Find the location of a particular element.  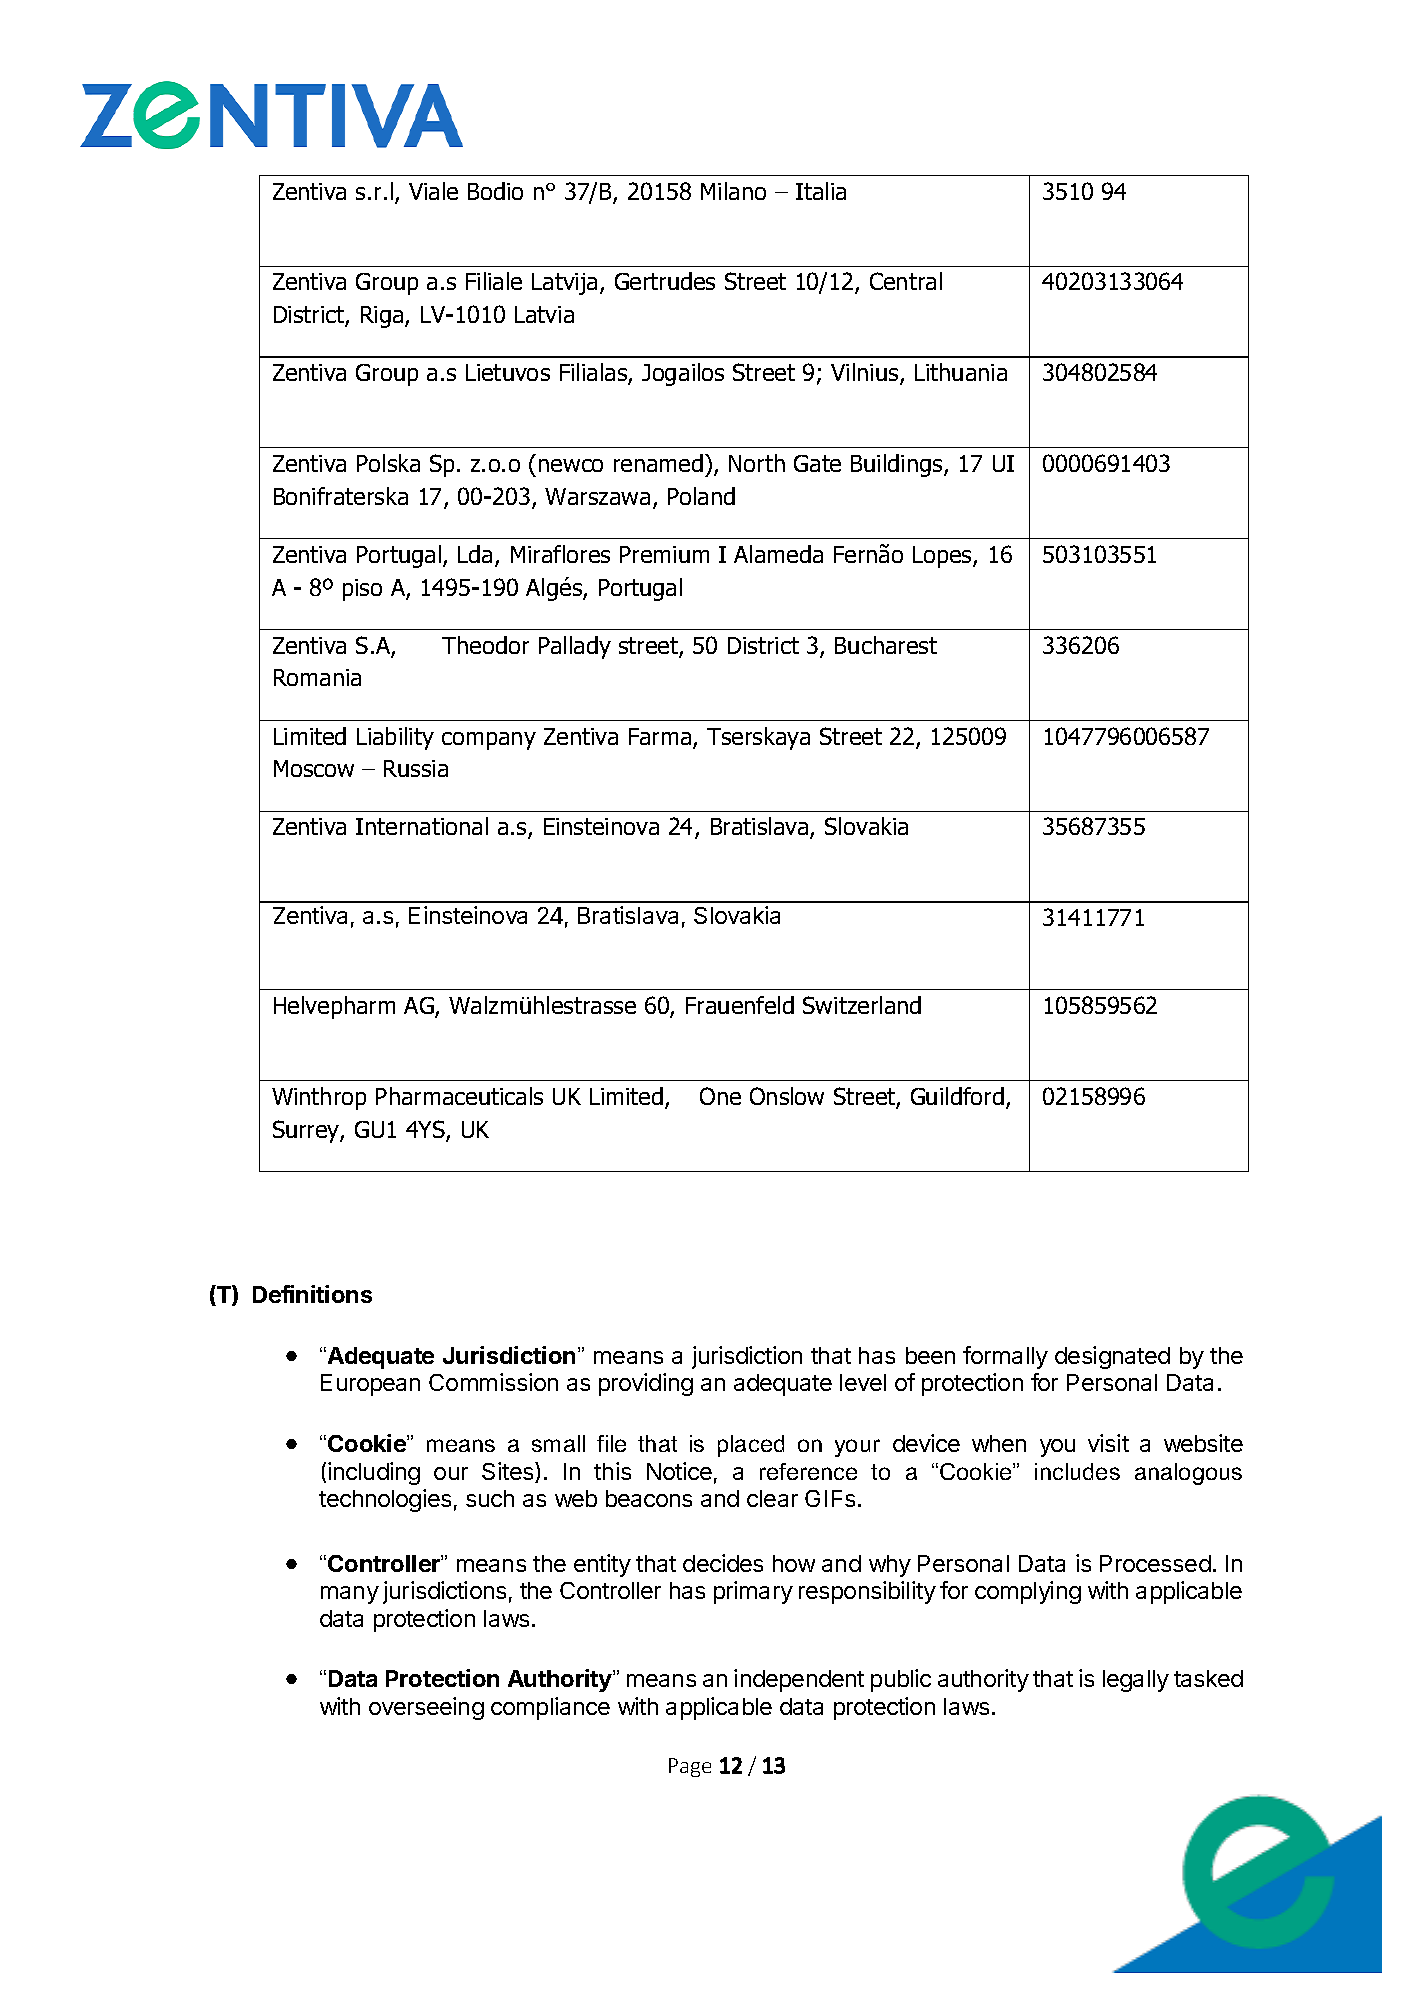

Pharmaceuticals is located at coordinates (459, 1096).
